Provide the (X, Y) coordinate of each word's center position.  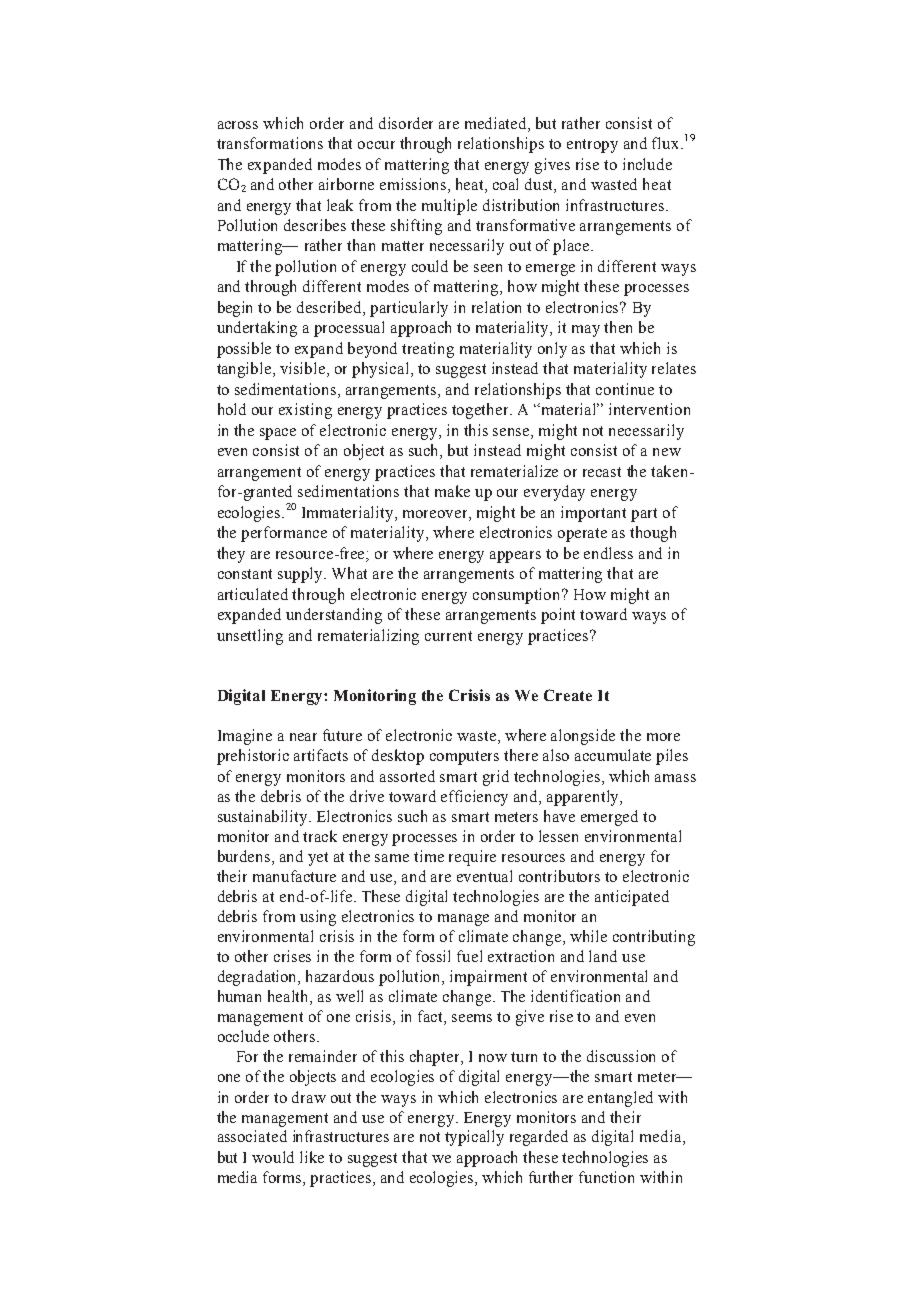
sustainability (264, 818)
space (278, 434)
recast (602, 472)
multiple (449, 207)
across (238, 125)
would (273, 1157)
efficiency (474, 798)
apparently (584, 798)
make (452, 491)
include (647, 164)
